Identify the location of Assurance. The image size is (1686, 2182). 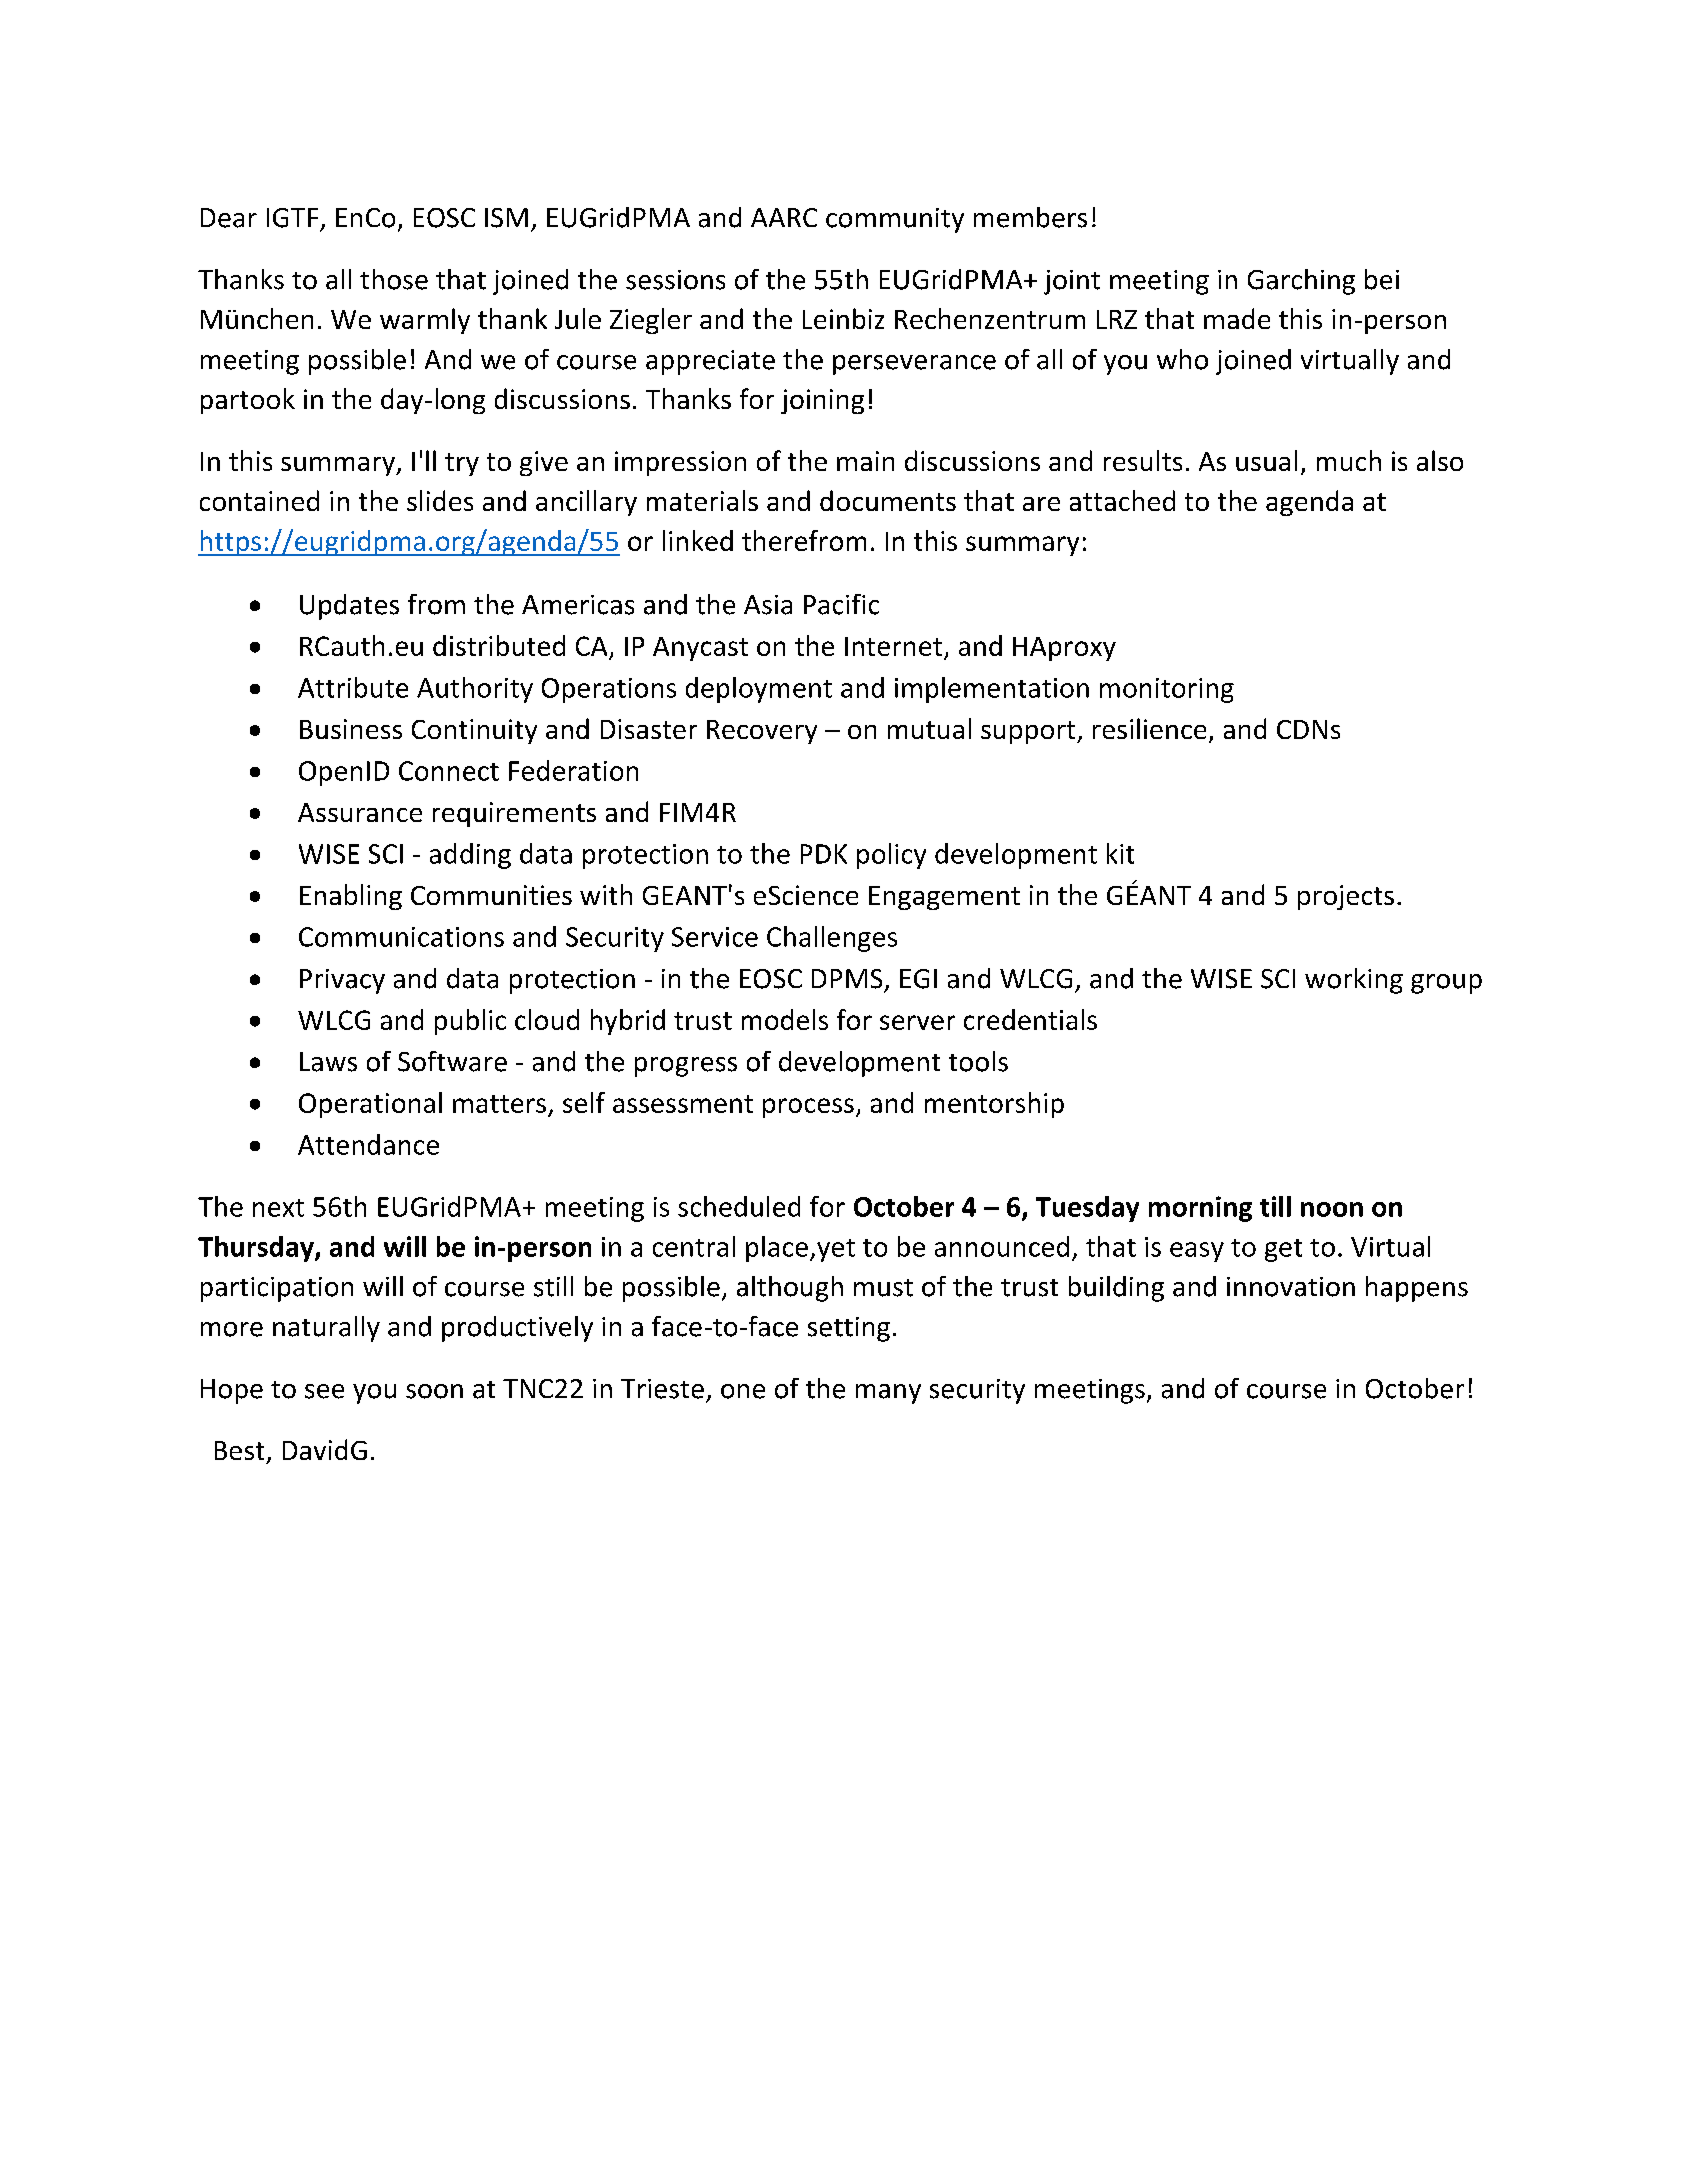
(360, 812).
